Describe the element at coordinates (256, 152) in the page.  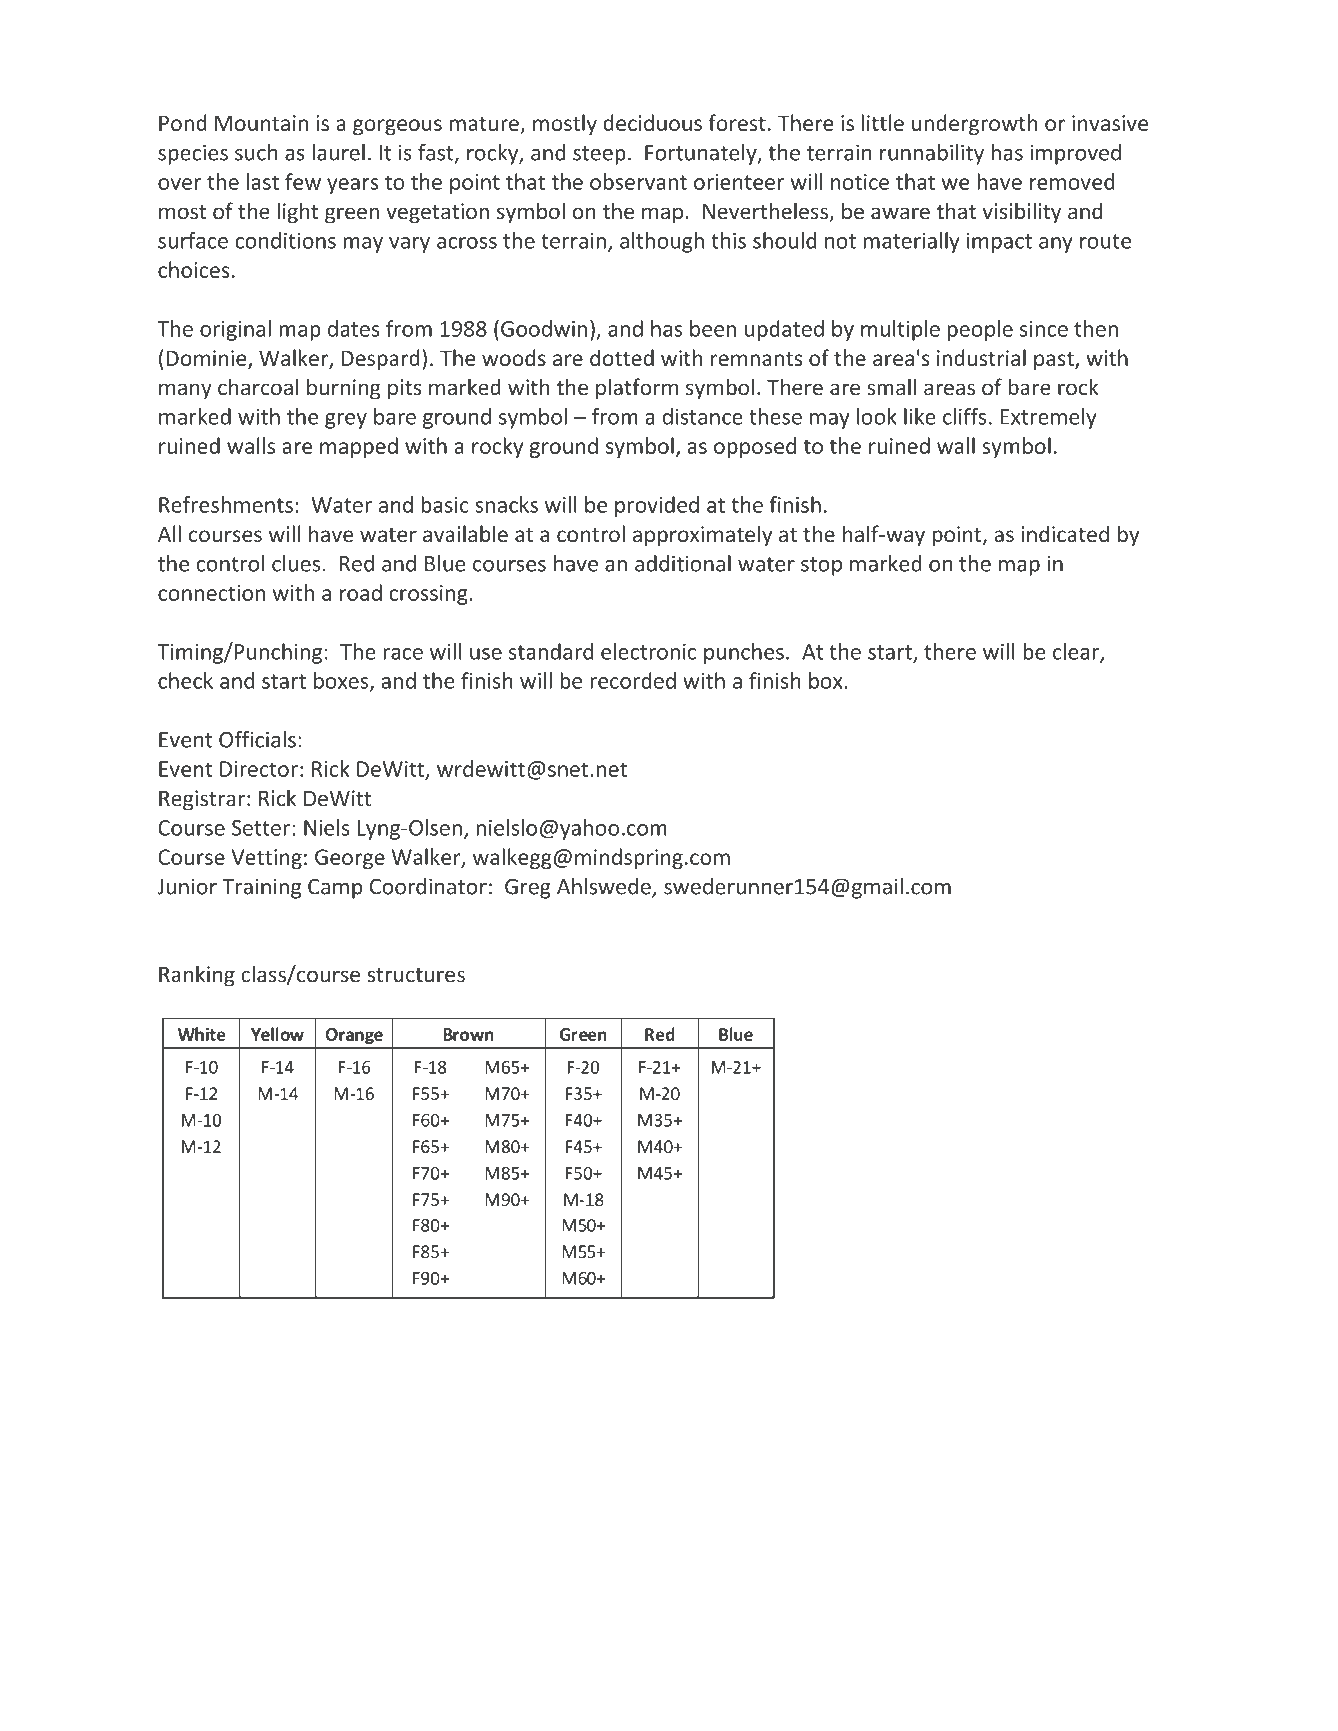
I see `such` at that location.
